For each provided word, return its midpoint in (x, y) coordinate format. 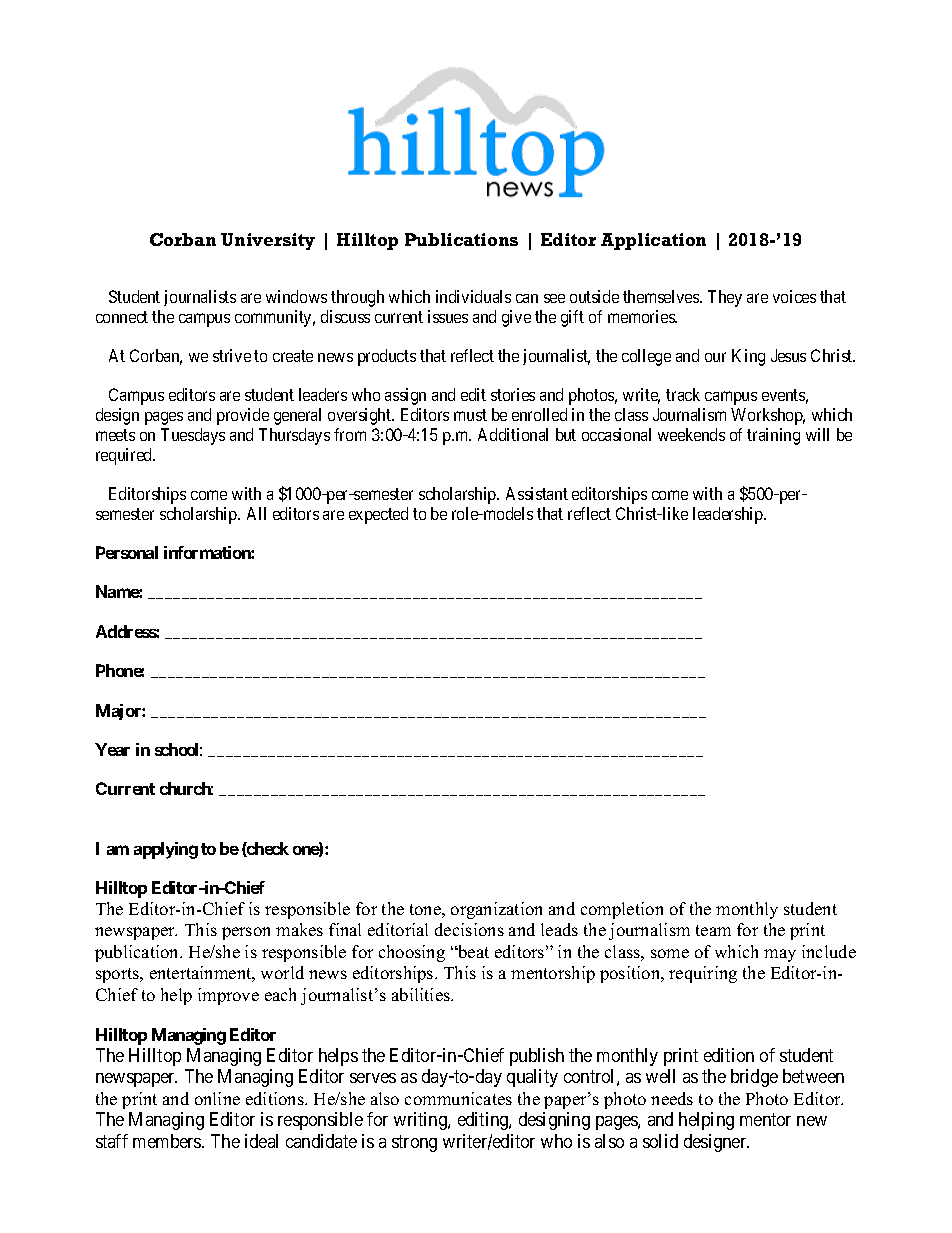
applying (166, 850)
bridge (754, 1078)
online (217, 1098)
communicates (458, 1098)
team (713, 930)
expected (378, 515)
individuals (473, 296)
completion (622, 910)
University (268, 241)
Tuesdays (193, 436)
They (725, 298)
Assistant (537, 493)
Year (112, 749)
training (773, 436)
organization (496, 910)
